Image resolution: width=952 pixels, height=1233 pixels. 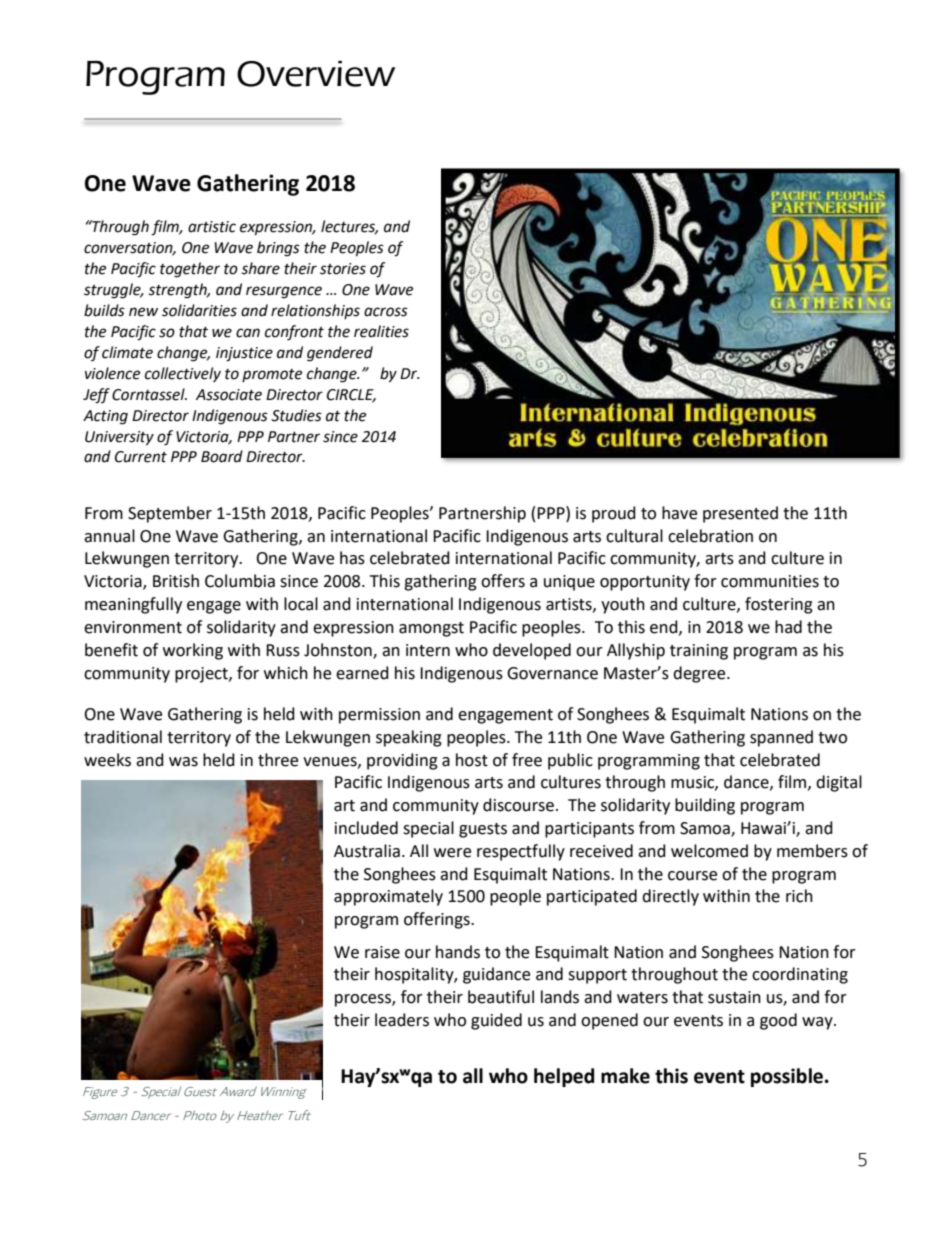 What do you see at coordinates (176, 581) in the screenshot?
I see `British` at bounding box center [176, 581].
